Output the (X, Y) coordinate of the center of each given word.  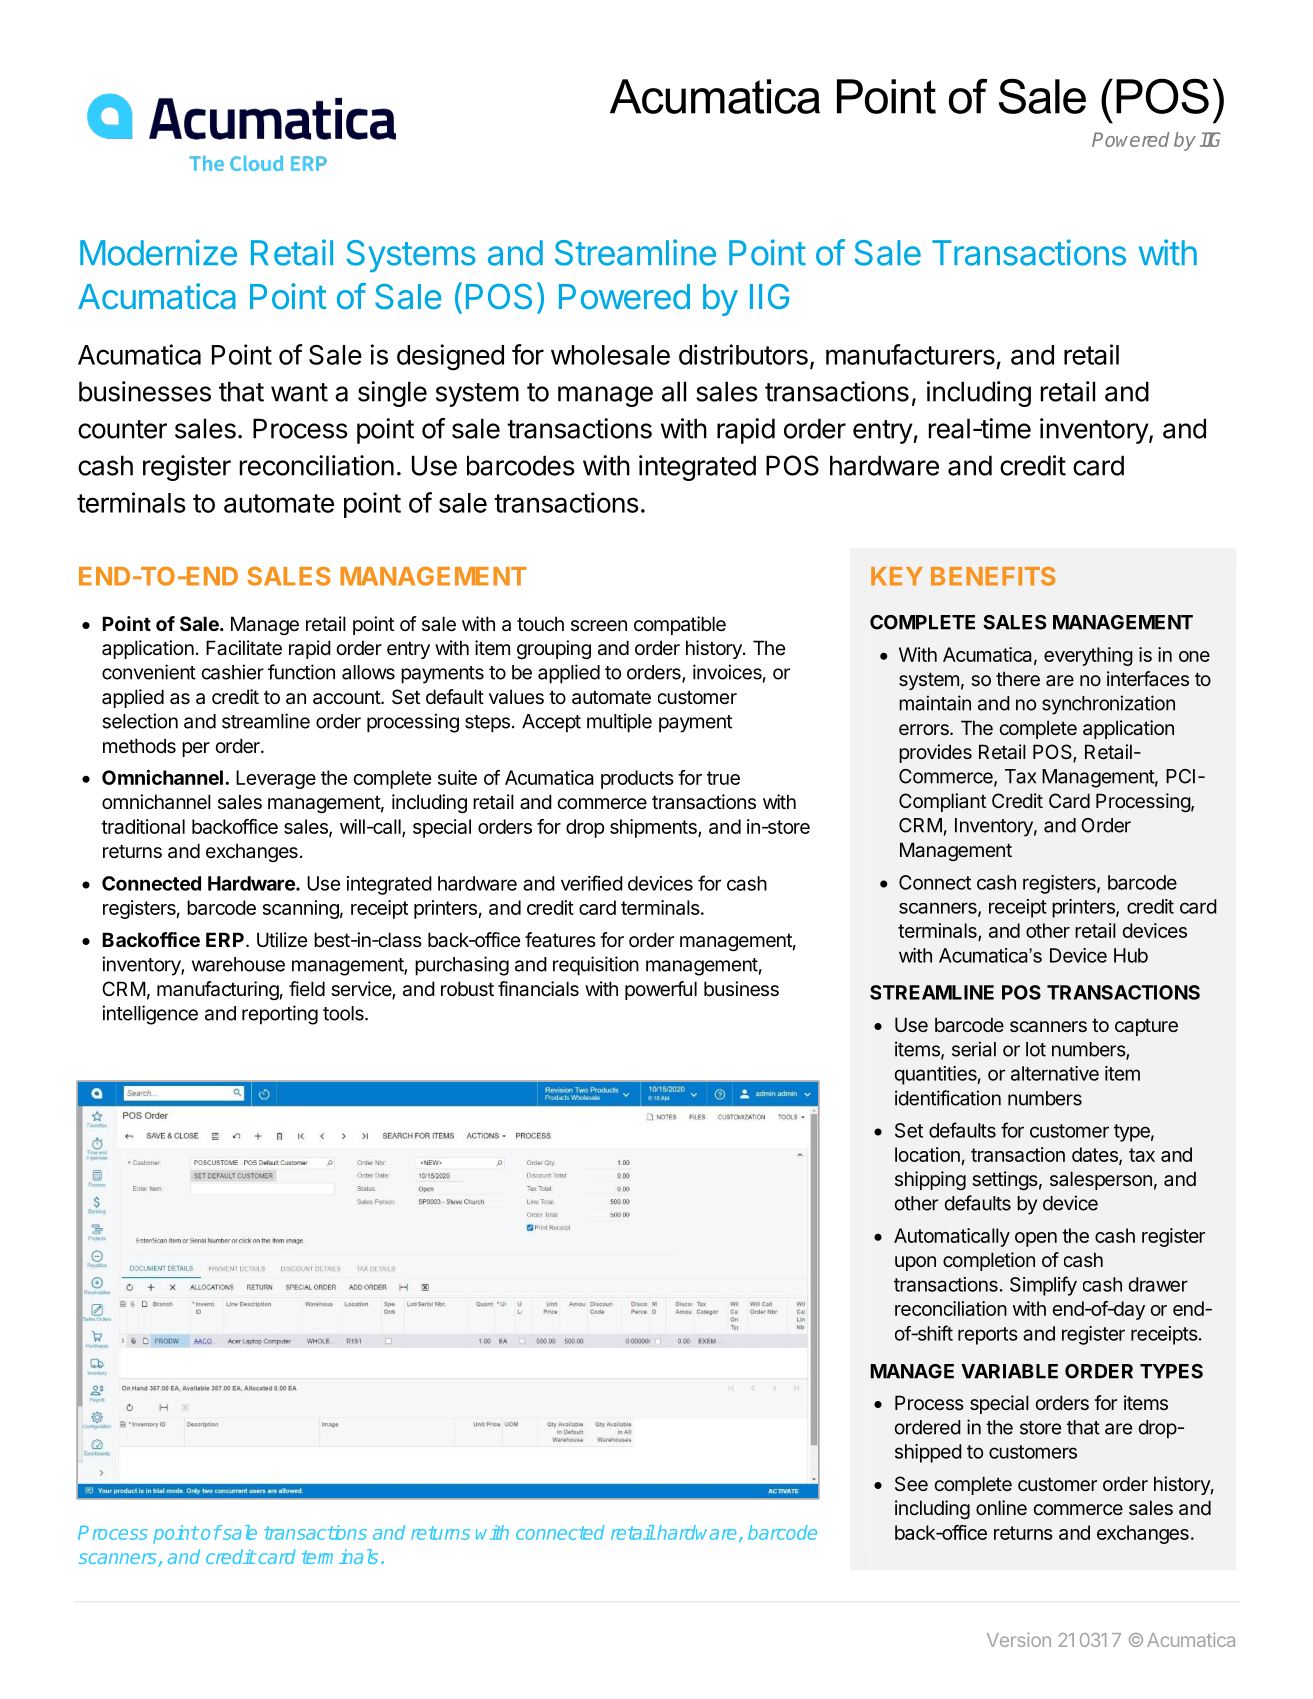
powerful (661, 990)
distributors (743, 354)
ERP (225, 939)
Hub (1131, 955)
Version (1019, 1639)
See (911, 1483)
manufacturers (910, 354)
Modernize (158, 252)
